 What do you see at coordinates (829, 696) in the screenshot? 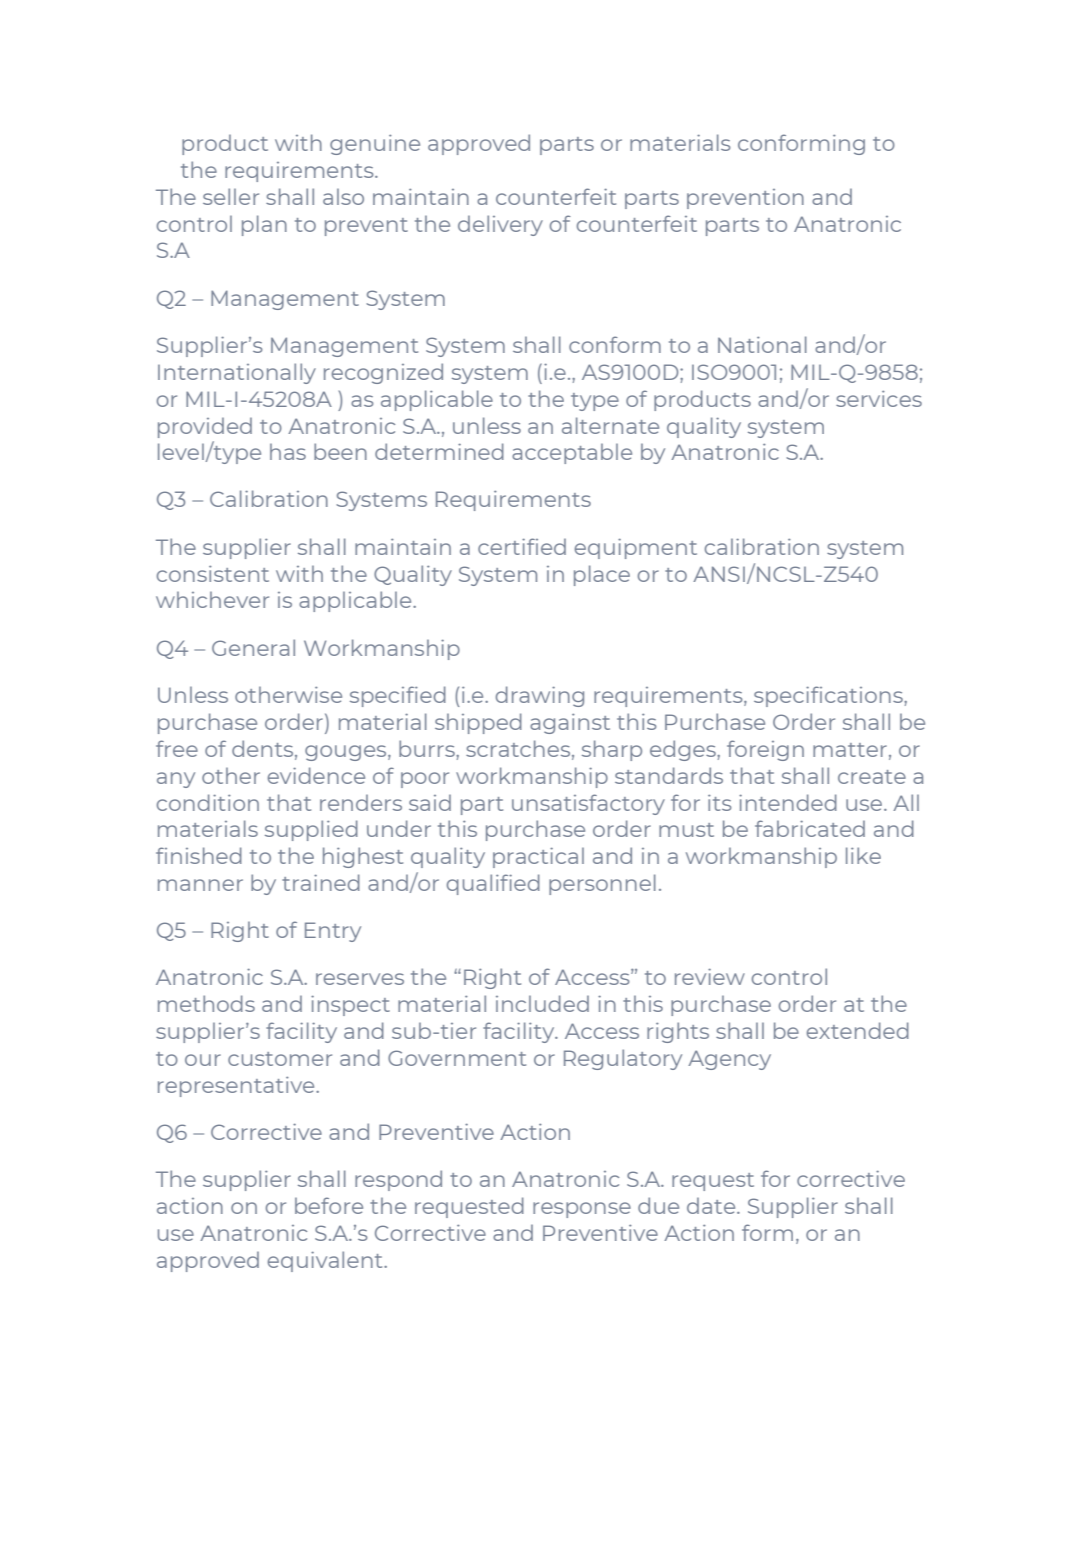
I see `specifications` at bounding box center [829, 696].
